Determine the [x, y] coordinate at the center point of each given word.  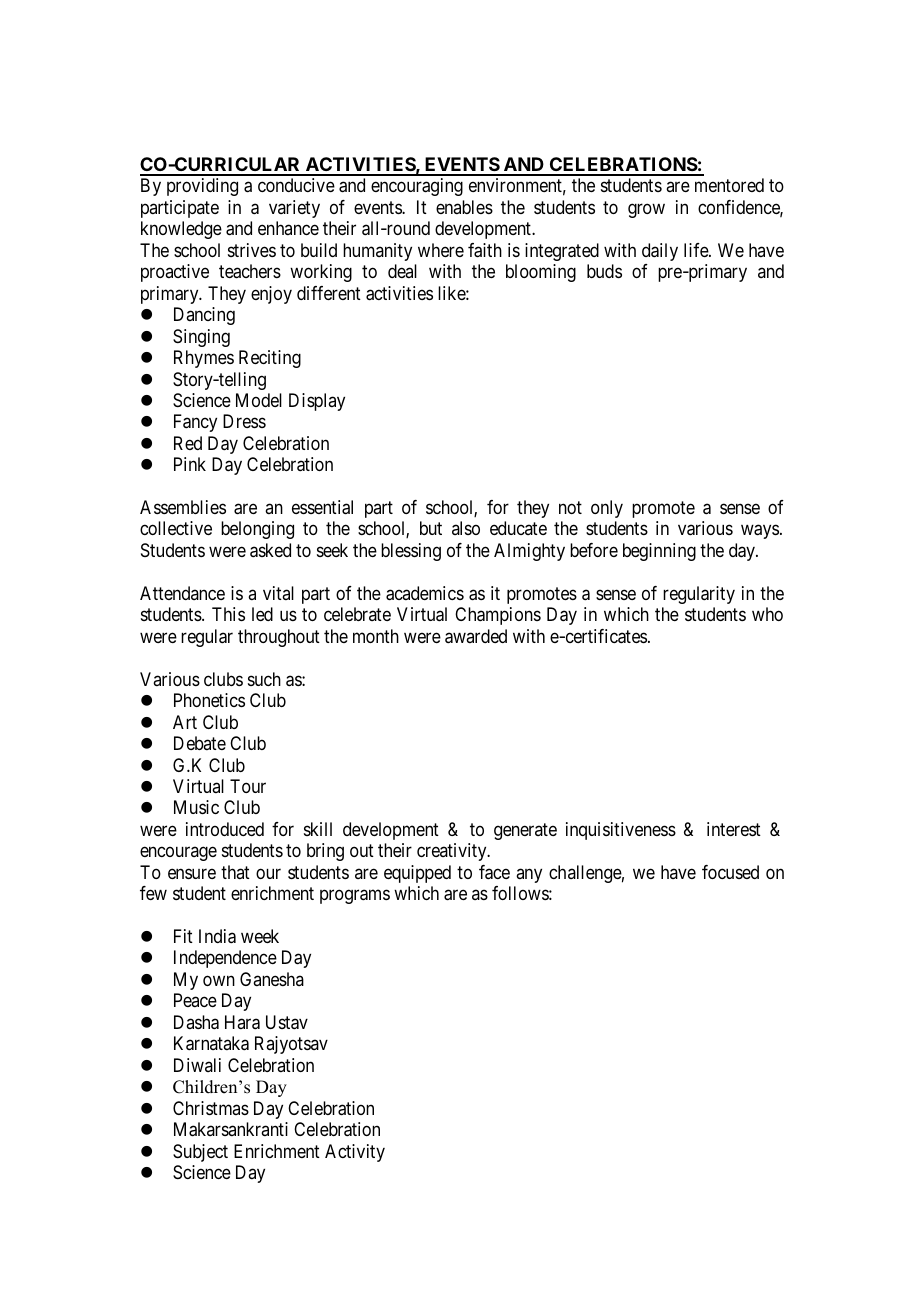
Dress [244, 421]
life [697, 250]
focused [730, 872]
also [466, 528]
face [494, 872]
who [767, 614]
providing [202, 187]
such [264, 679]
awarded [476, 636]
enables [464, 207]
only [607, 509]
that [235, 872]
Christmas [211, 1108]
